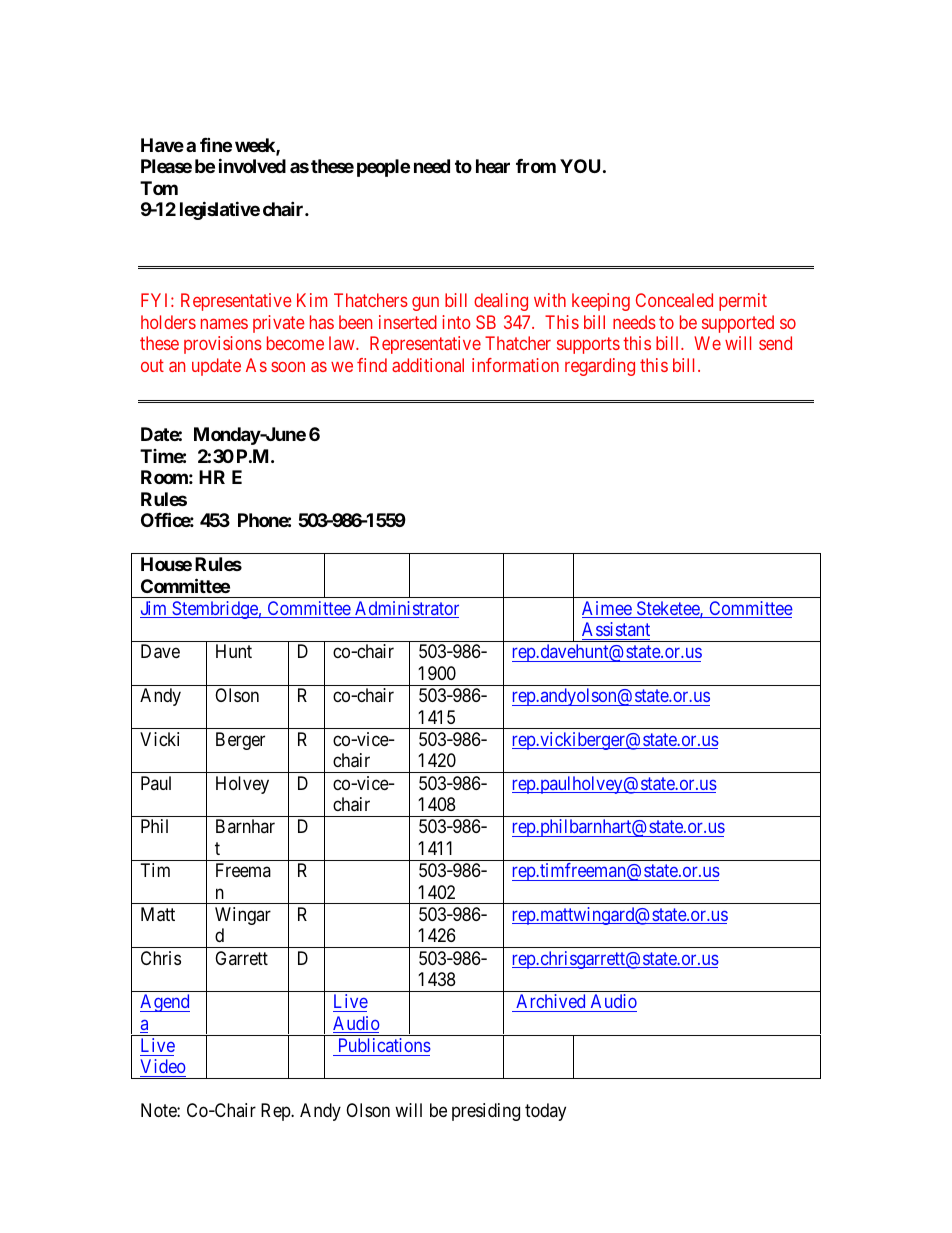 The height and width of the screenshot is (1233, 952). I want to click on presiding, so click(486, 1112).
